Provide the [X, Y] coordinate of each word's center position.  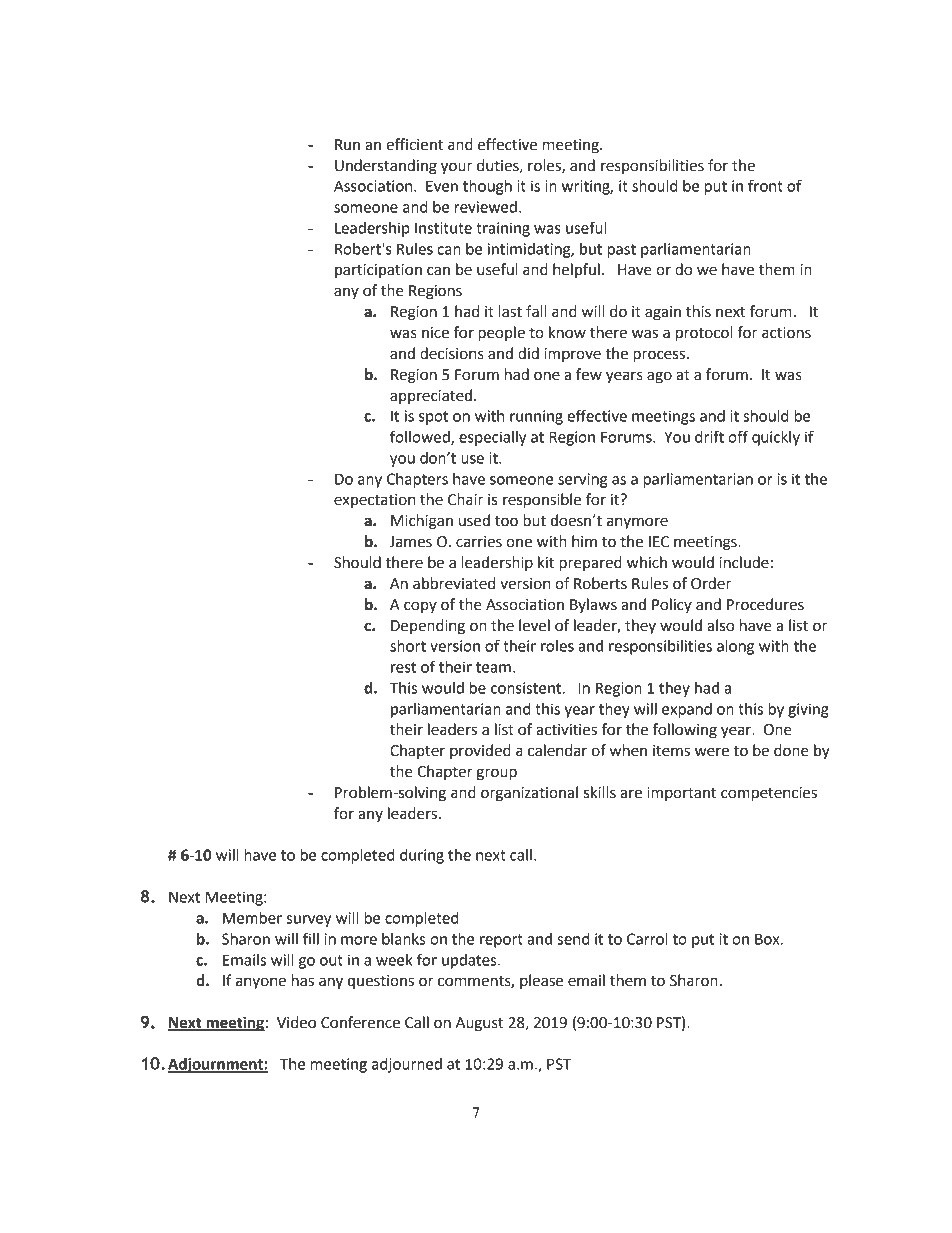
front [765, 185]
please [541, 981]
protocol [704, 334]
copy [420, 607]
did [528, 353]
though [487, 187]
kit [546, 562]
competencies [769, 794]
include [744, 562]
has [303, 980]
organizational [529, 794]
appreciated [432, 396]
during [422, 856]
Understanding [386, 167]
